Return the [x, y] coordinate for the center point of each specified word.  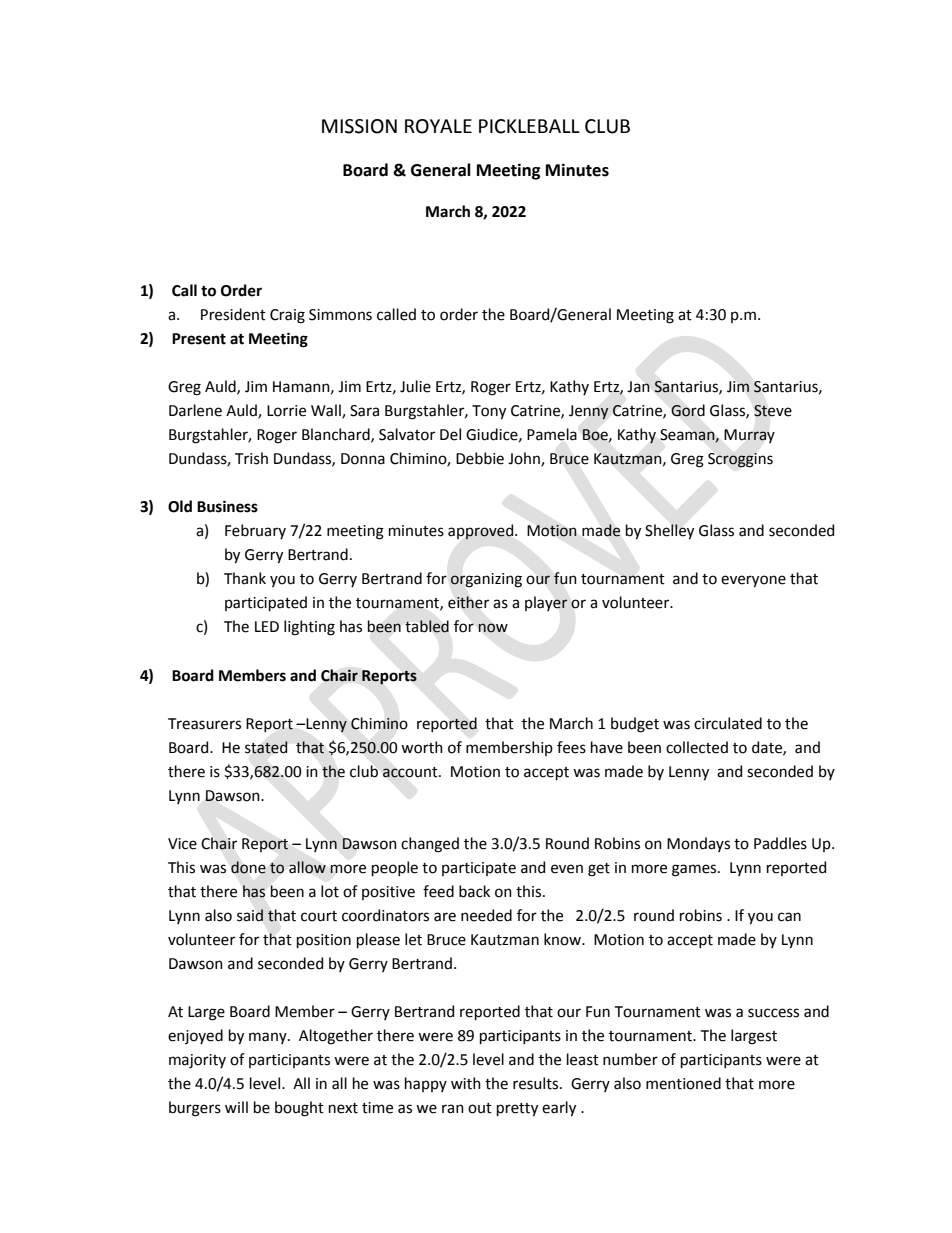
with [466, 1083]
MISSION [359, 126]
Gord [688, 410]
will [236, 1107]
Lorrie [286, 411]
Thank [245, 578]
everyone [753, 581]
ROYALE [438, 126]
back [474, 891]
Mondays [698, 844]
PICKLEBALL [529, 126]
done [248, 867]
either [468, 602]
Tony [489, 412]
